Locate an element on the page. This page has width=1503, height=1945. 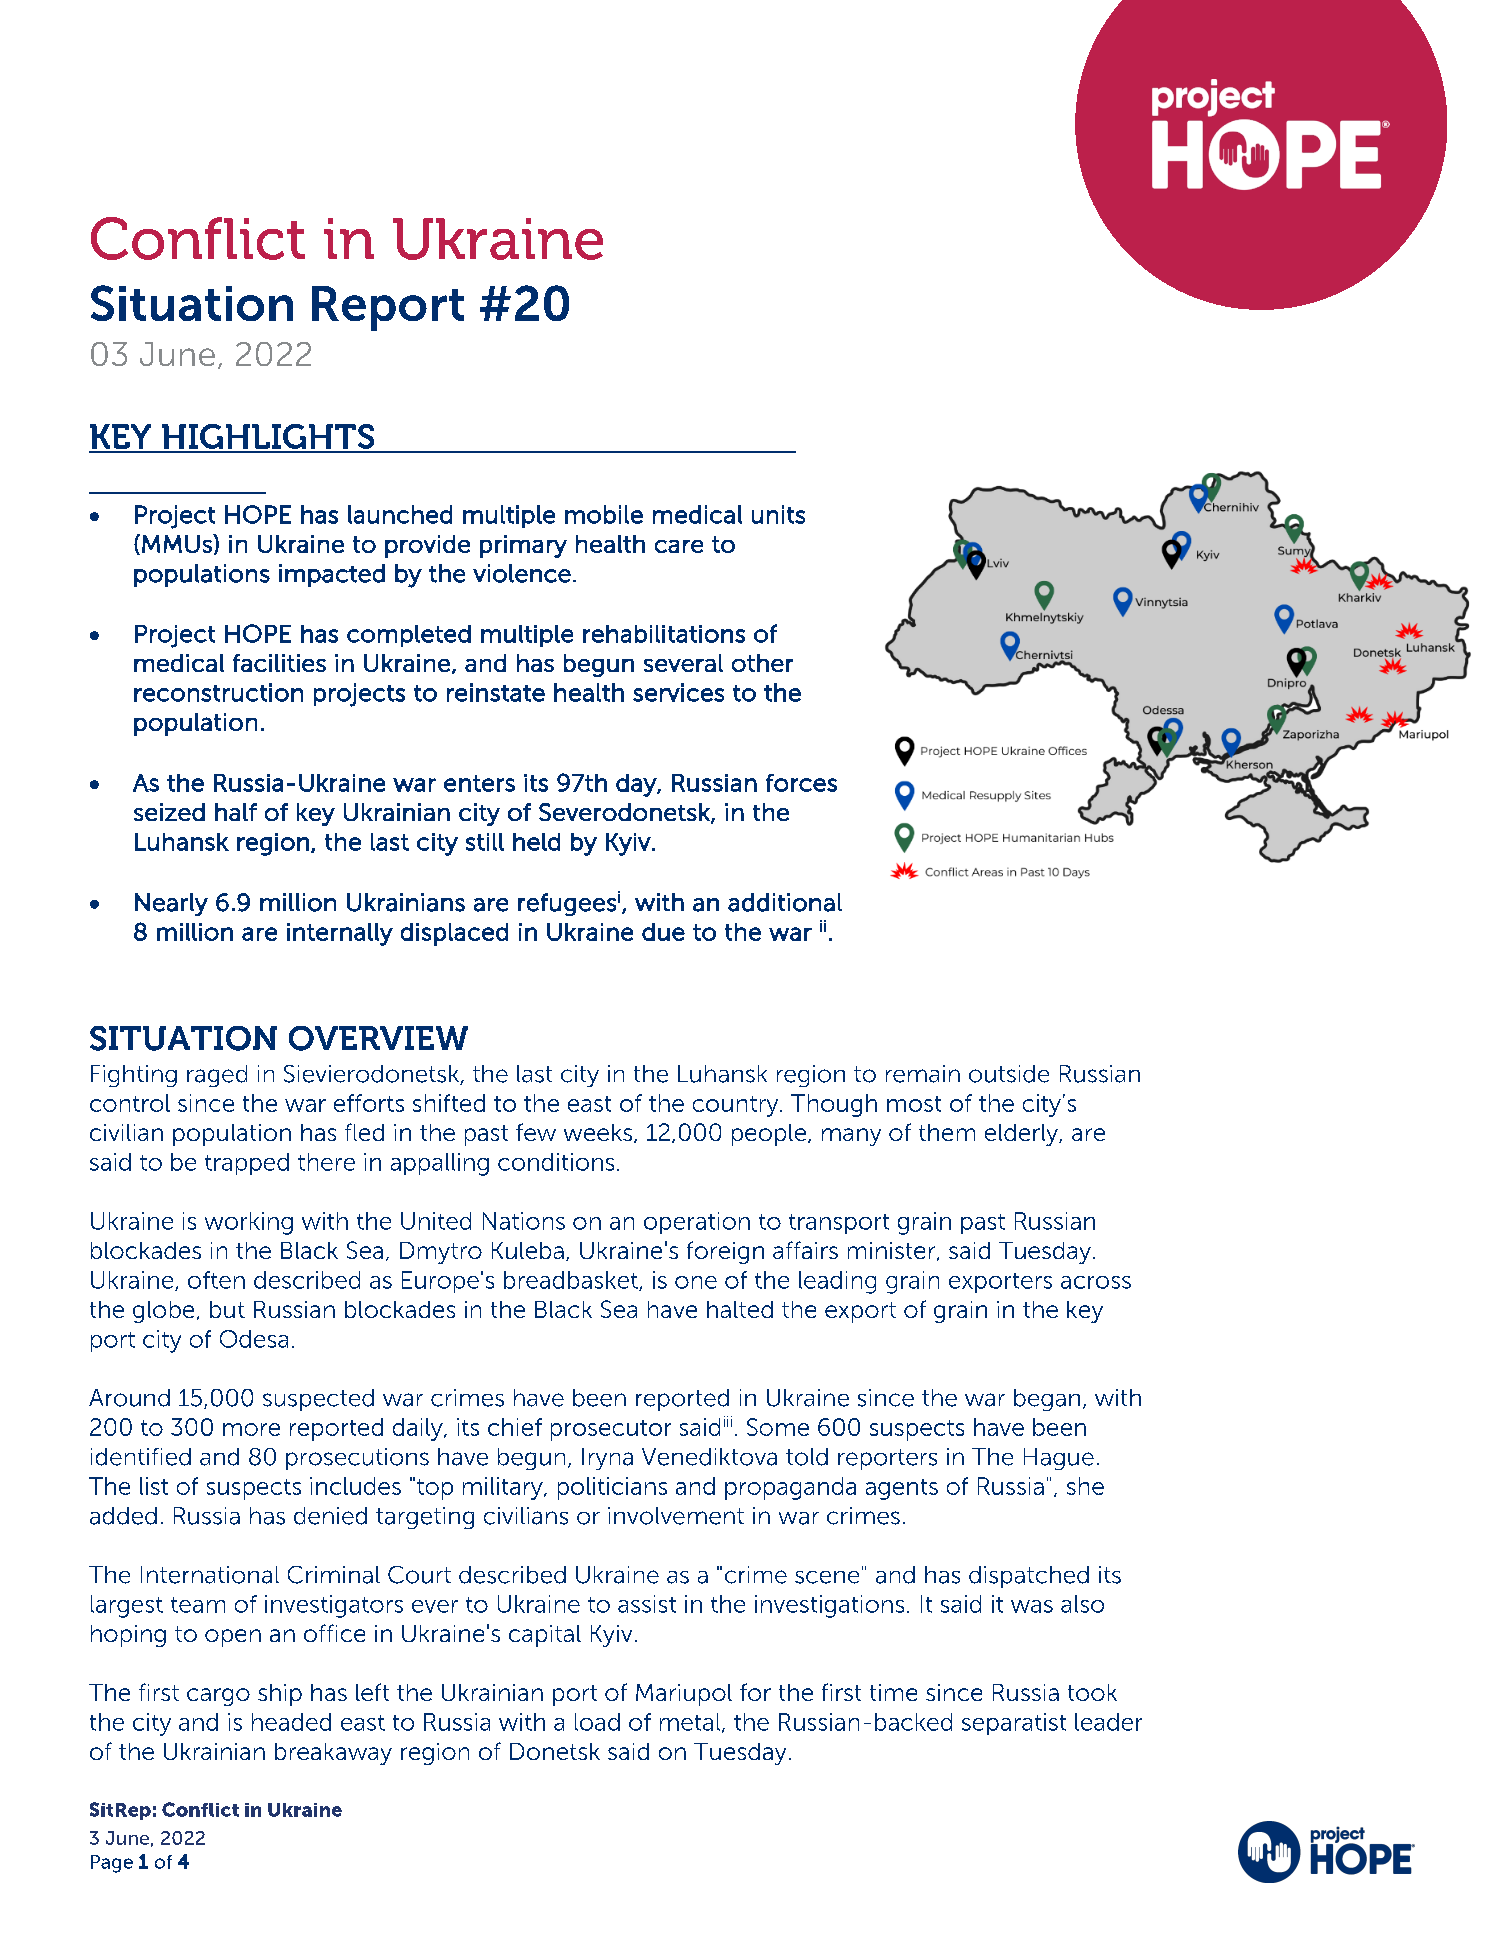
trapped is located at coordinates (247, 1164).
